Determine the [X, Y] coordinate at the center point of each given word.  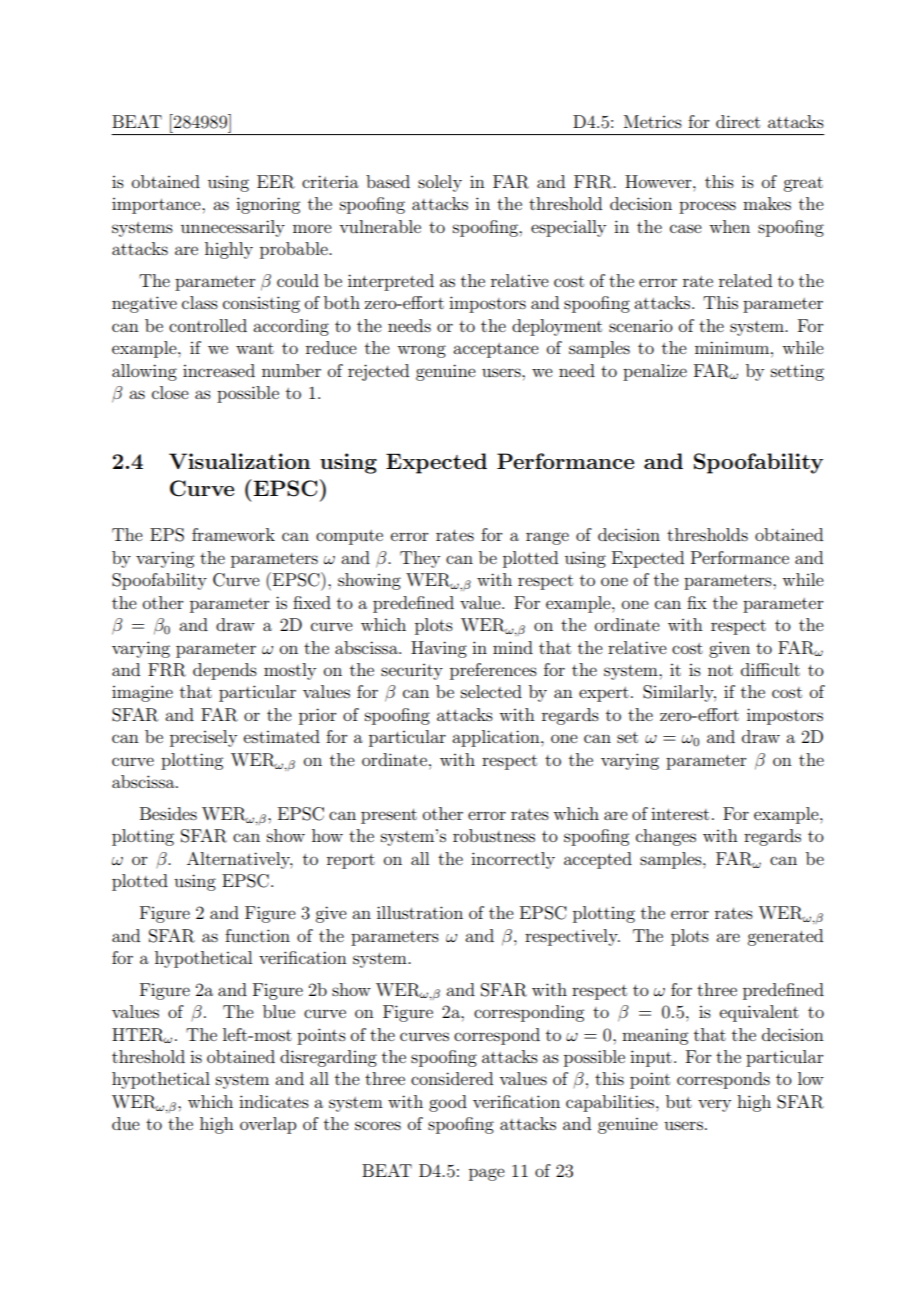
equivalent [759, 1013]
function [257, 935]
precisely [203, 738]
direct [738, 121]
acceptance [496, 350]
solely [440, 183]
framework [233, 534]
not [720, 670]
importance [157, 206]
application [497, 738]
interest [680, 813]
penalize [655, 372]
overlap [268, 1125]
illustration [420, 912]
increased [219, 370]
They [420, 559]
